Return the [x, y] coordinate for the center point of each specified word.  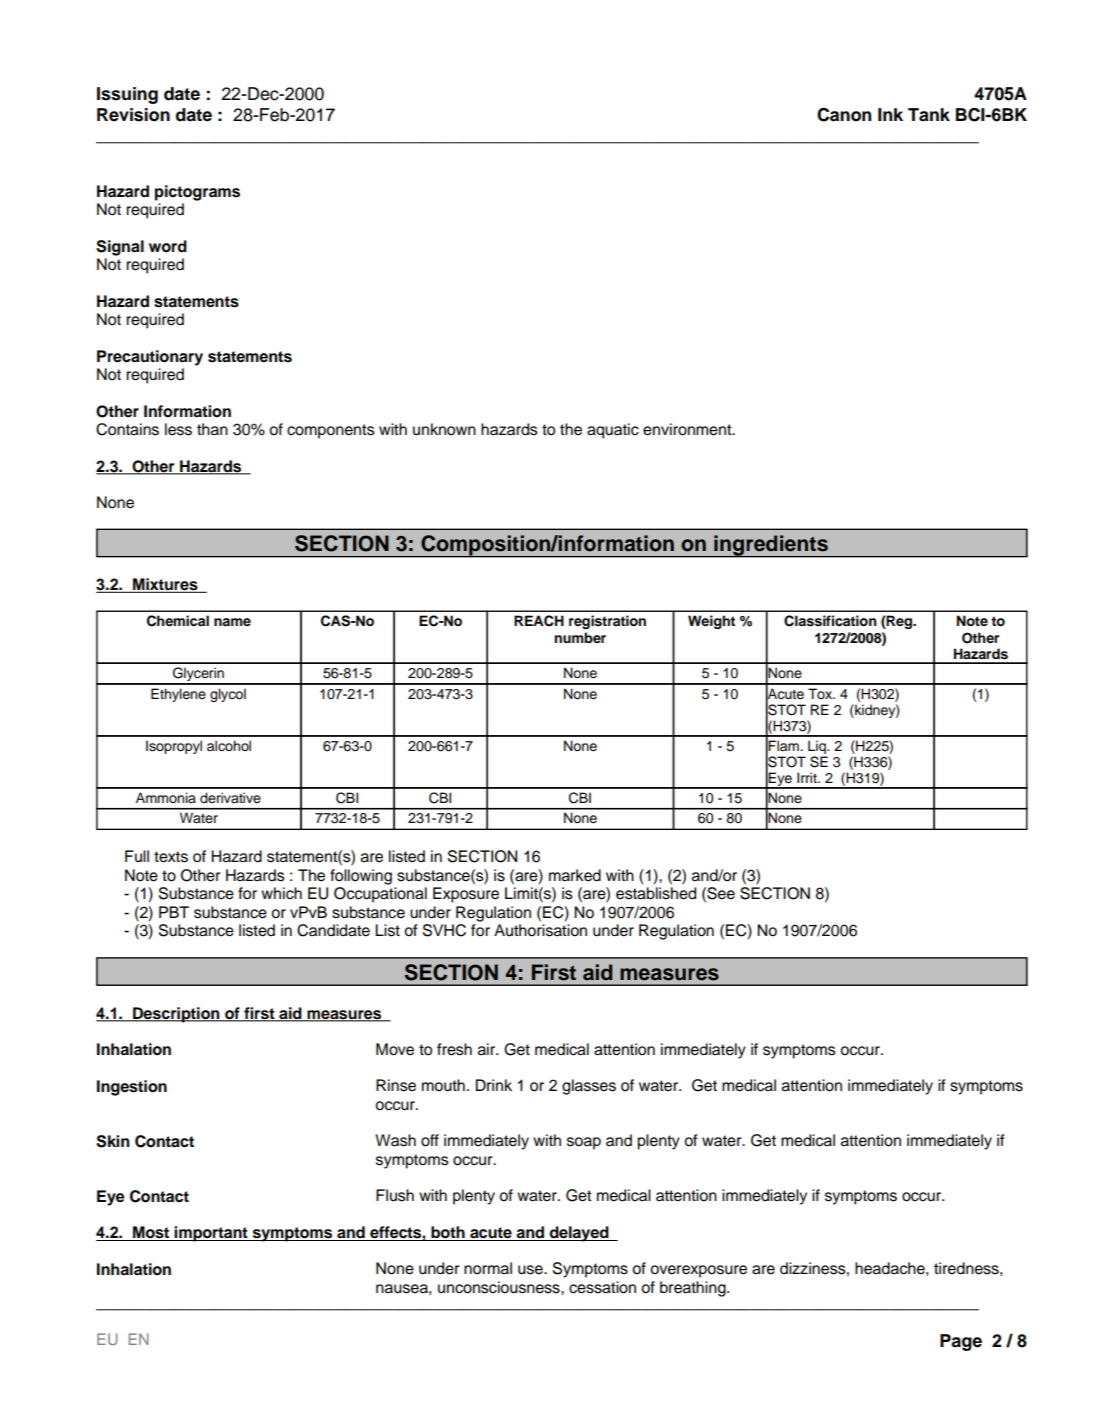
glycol [228, 695]
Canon [844, 115]
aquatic [613, 431]
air [488, 1049]
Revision [133, 115]
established [656, 893]
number [580, 637]
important [211, 1234]
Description [176, 1015]
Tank [929, 115]
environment [688, 429]
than [212, 429]
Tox [821, 693]
